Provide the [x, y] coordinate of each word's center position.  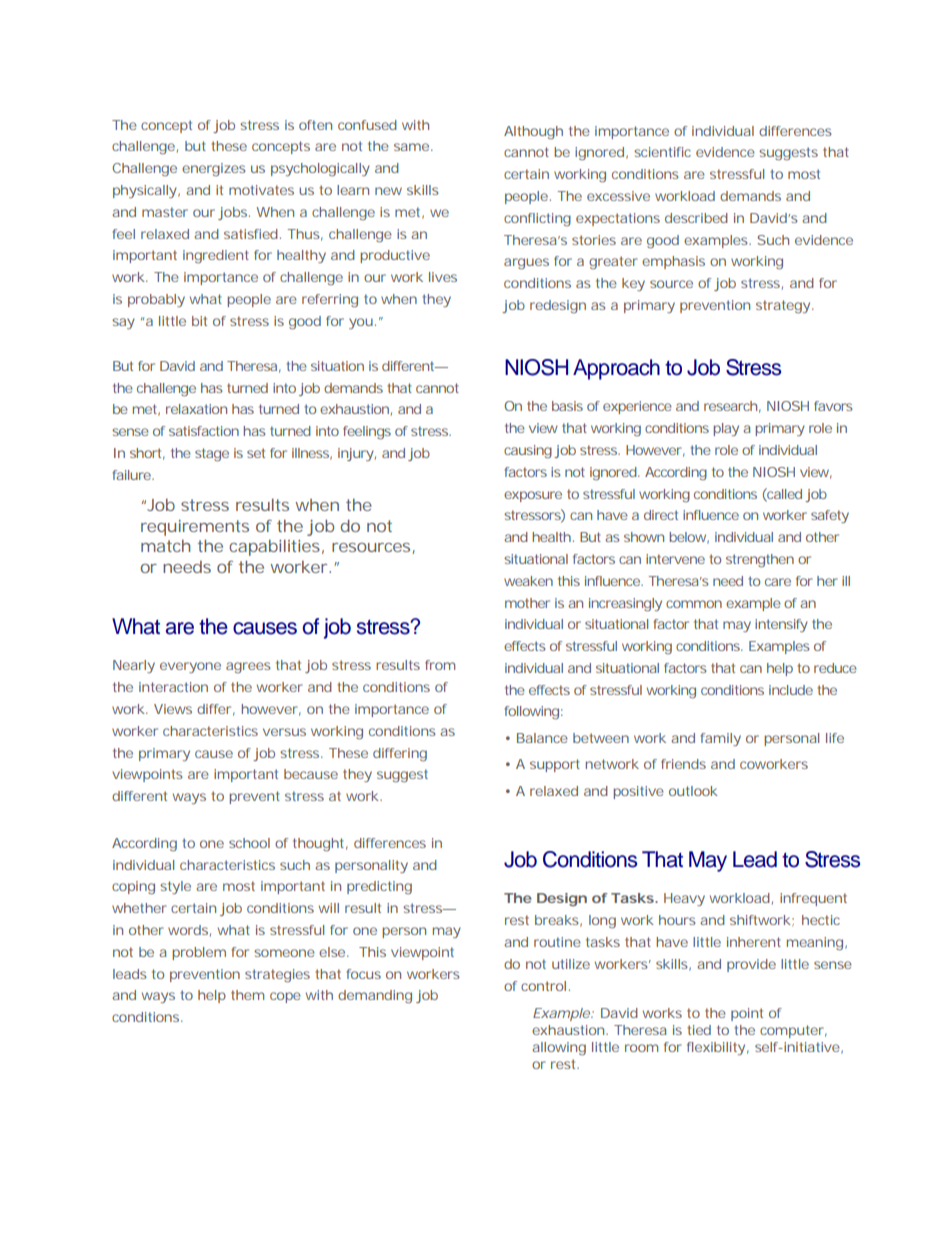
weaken [528, 581]
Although [533, 132]
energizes [214, 169]
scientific [662, 152]
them [247, 995]
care [778, 582]
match [165, 546]
